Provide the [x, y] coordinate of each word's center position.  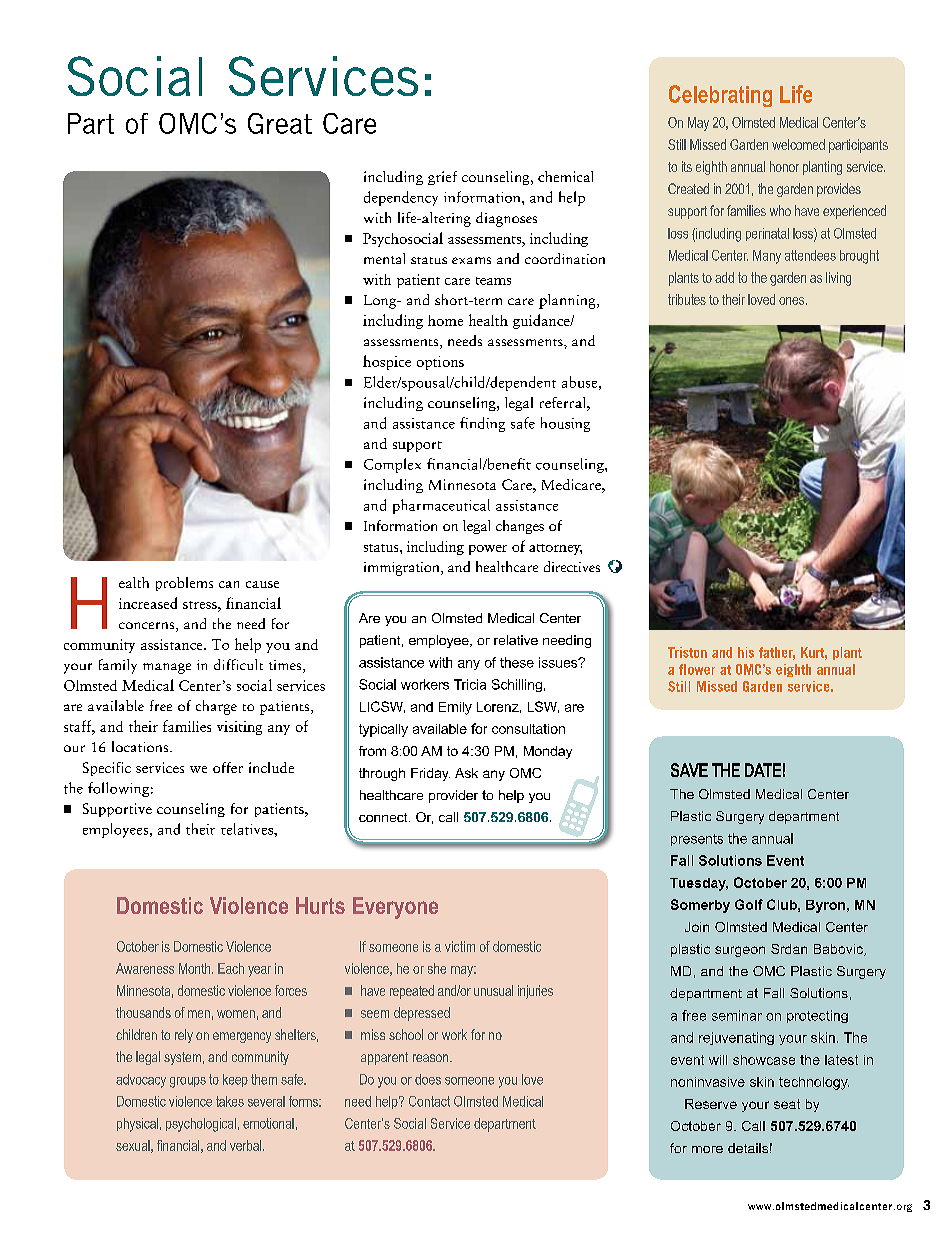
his [746, 652]
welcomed [798, 144]
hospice [387, 362]
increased [148, 603]
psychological [201, 1125]
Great [280, 123]
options [440, 363]
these [517, 662]
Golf [749, 904]
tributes [687, 299]
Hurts [320, 905]
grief [442, 178]
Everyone [395, 908]
